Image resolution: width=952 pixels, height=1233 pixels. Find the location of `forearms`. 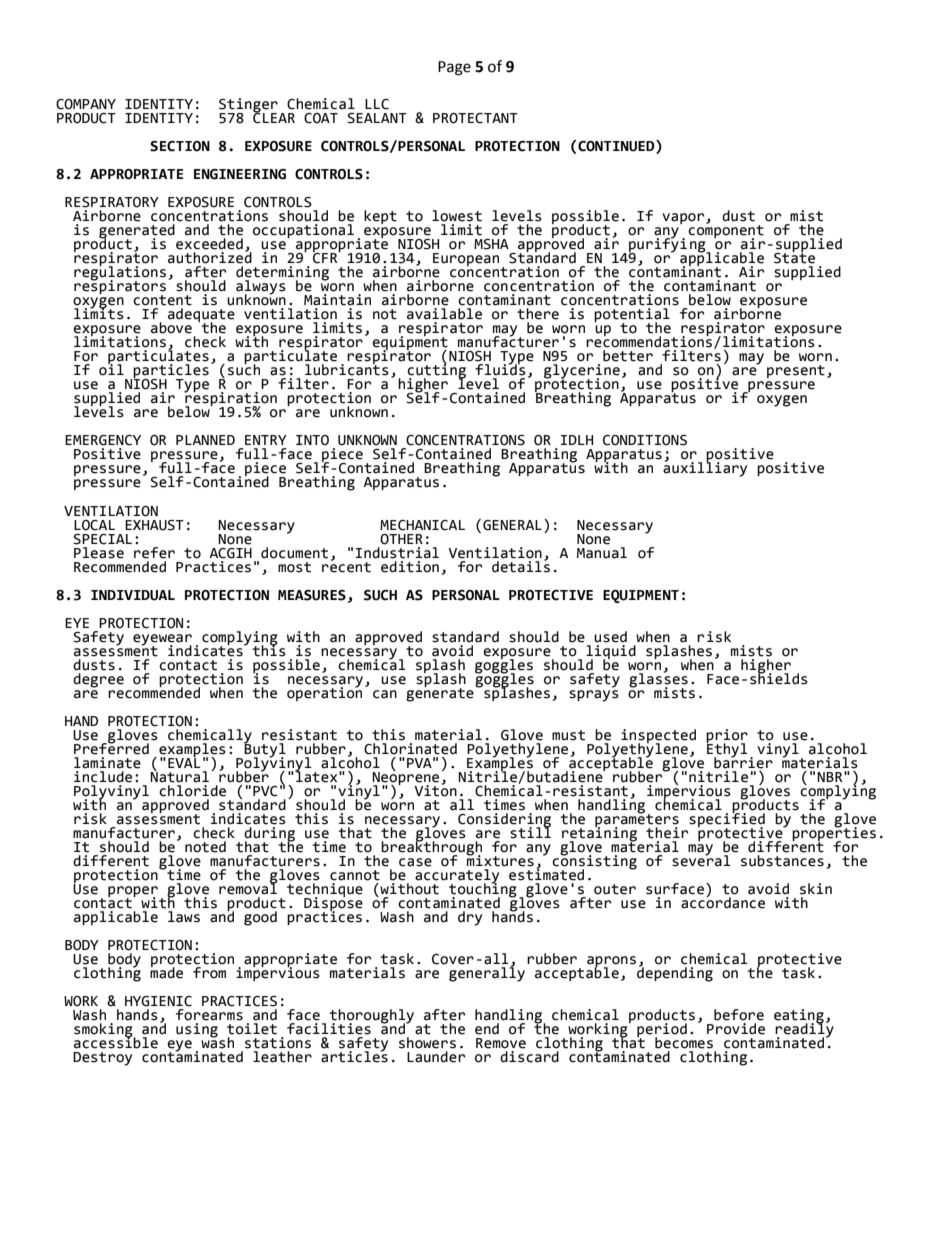

forearms is located at coordinates (209, 1015).
